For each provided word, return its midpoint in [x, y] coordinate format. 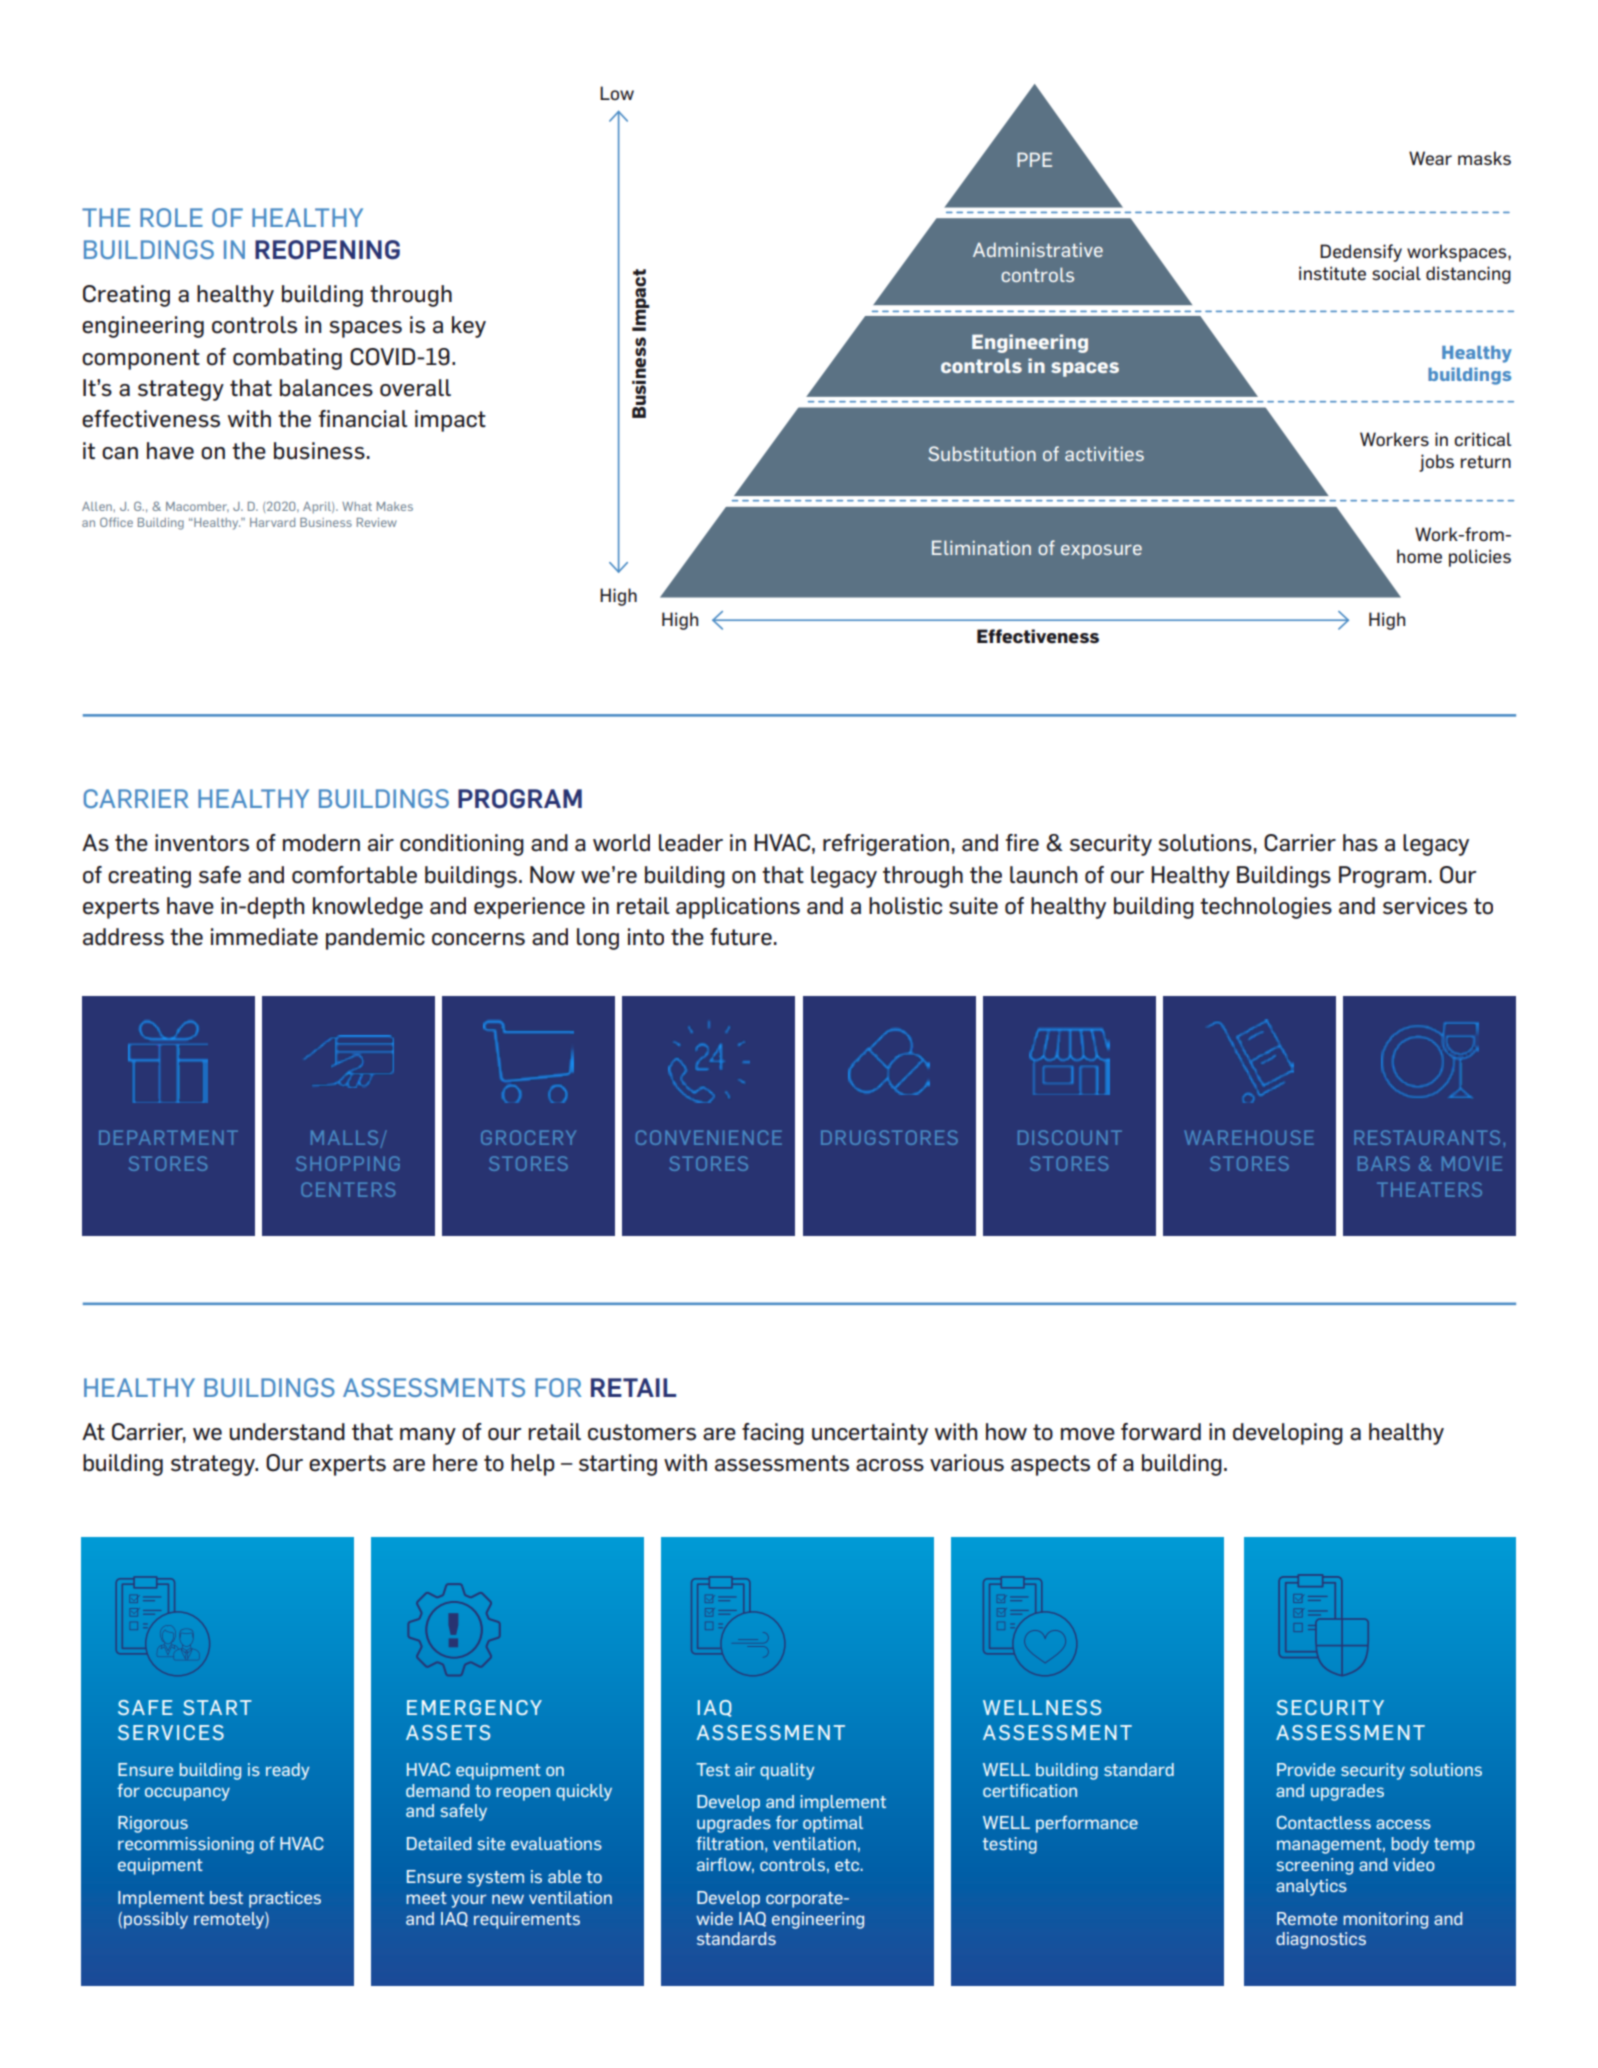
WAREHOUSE [1249, 1137]
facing [773, 1434]
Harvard [272, 522]
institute [1332, 273]
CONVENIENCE [709, 1137]
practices [285, 1899]
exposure [1101, 551]
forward [1161, 1432]
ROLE [171, 217]
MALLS [346, 1139]
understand [287, 1432]
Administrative [1038, 249]
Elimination [981, 547]
